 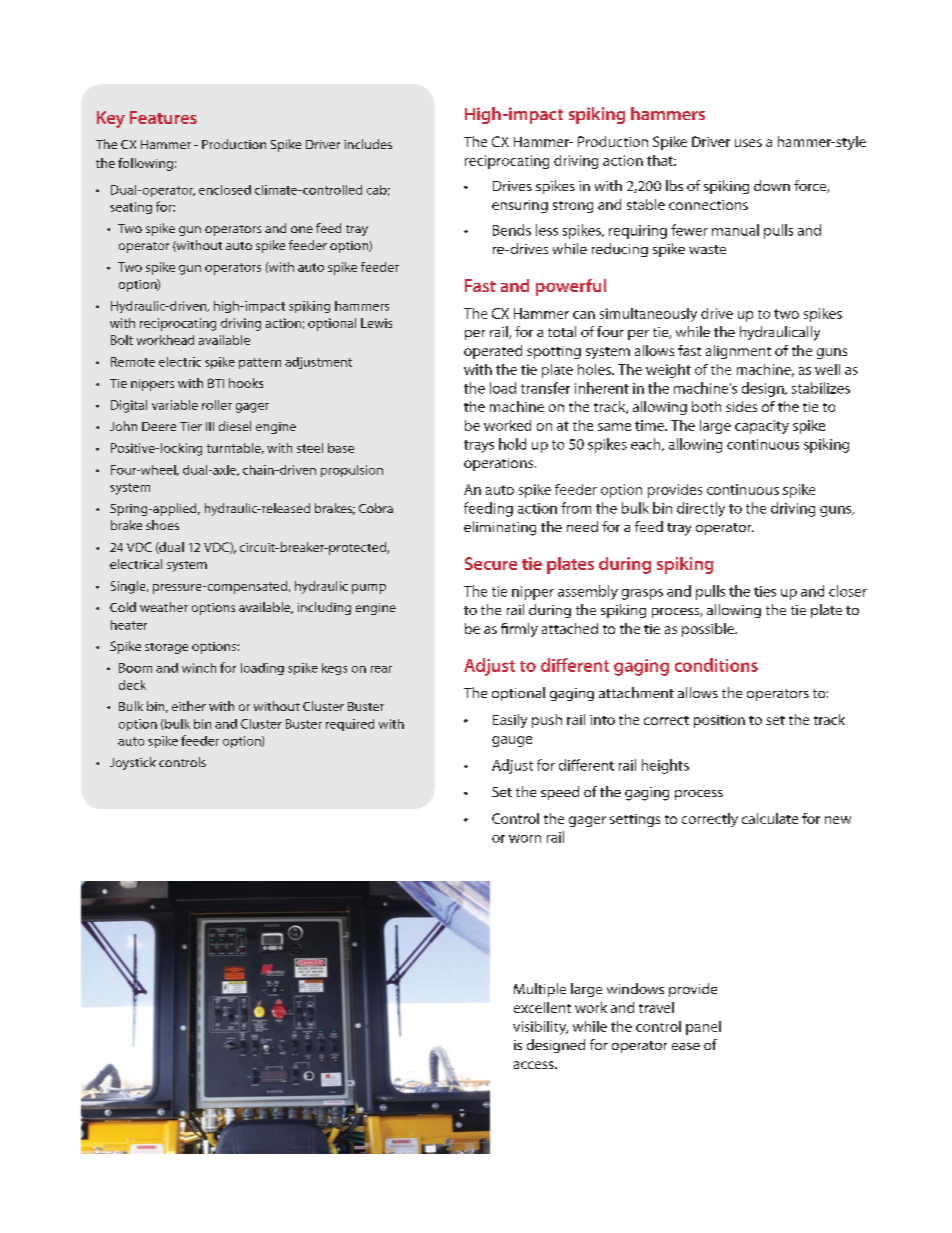 I want to click on uses, so click(x=748, y=143).
